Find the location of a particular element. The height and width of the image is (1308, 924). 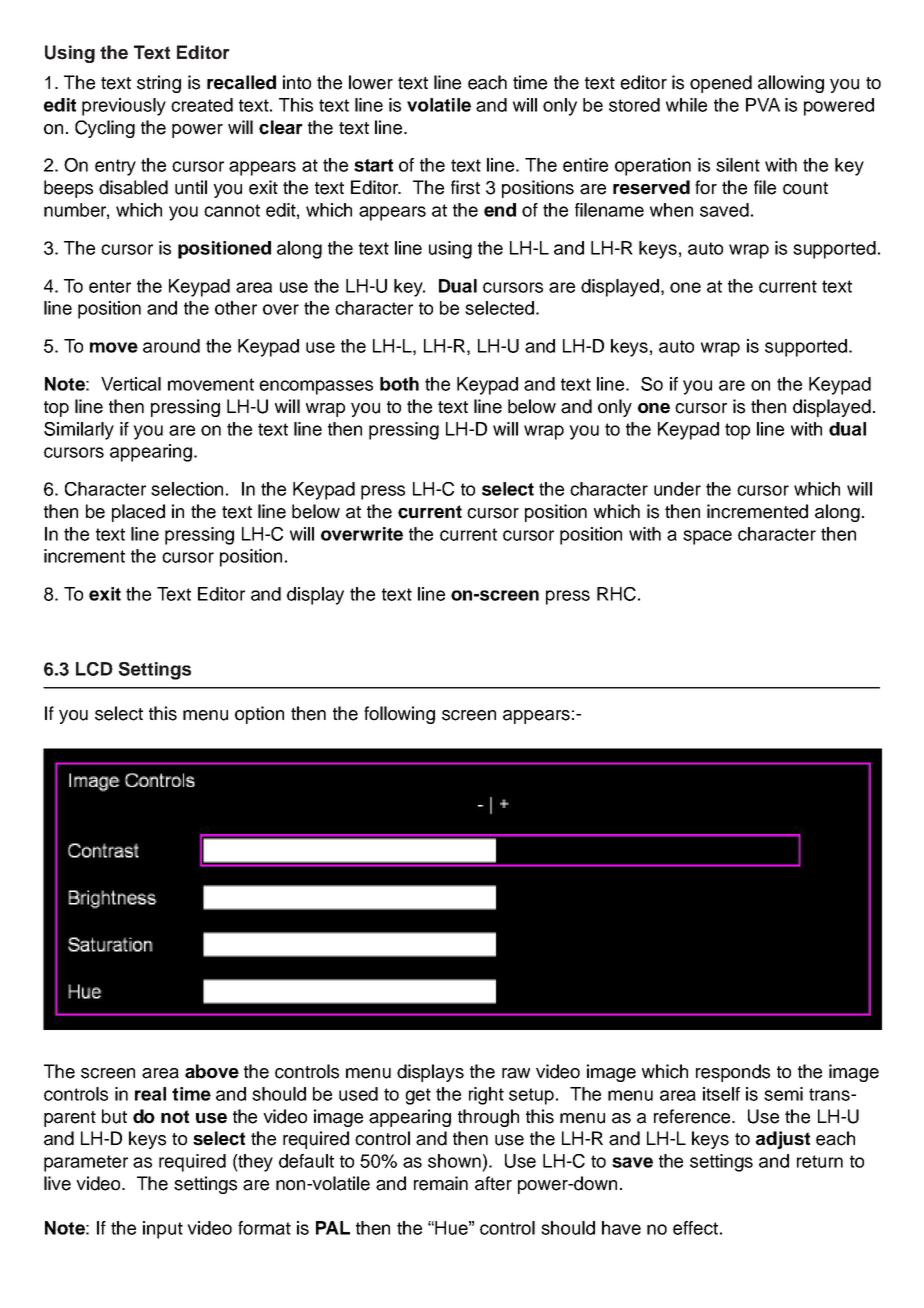

under is located at coordinates (677, 489).
